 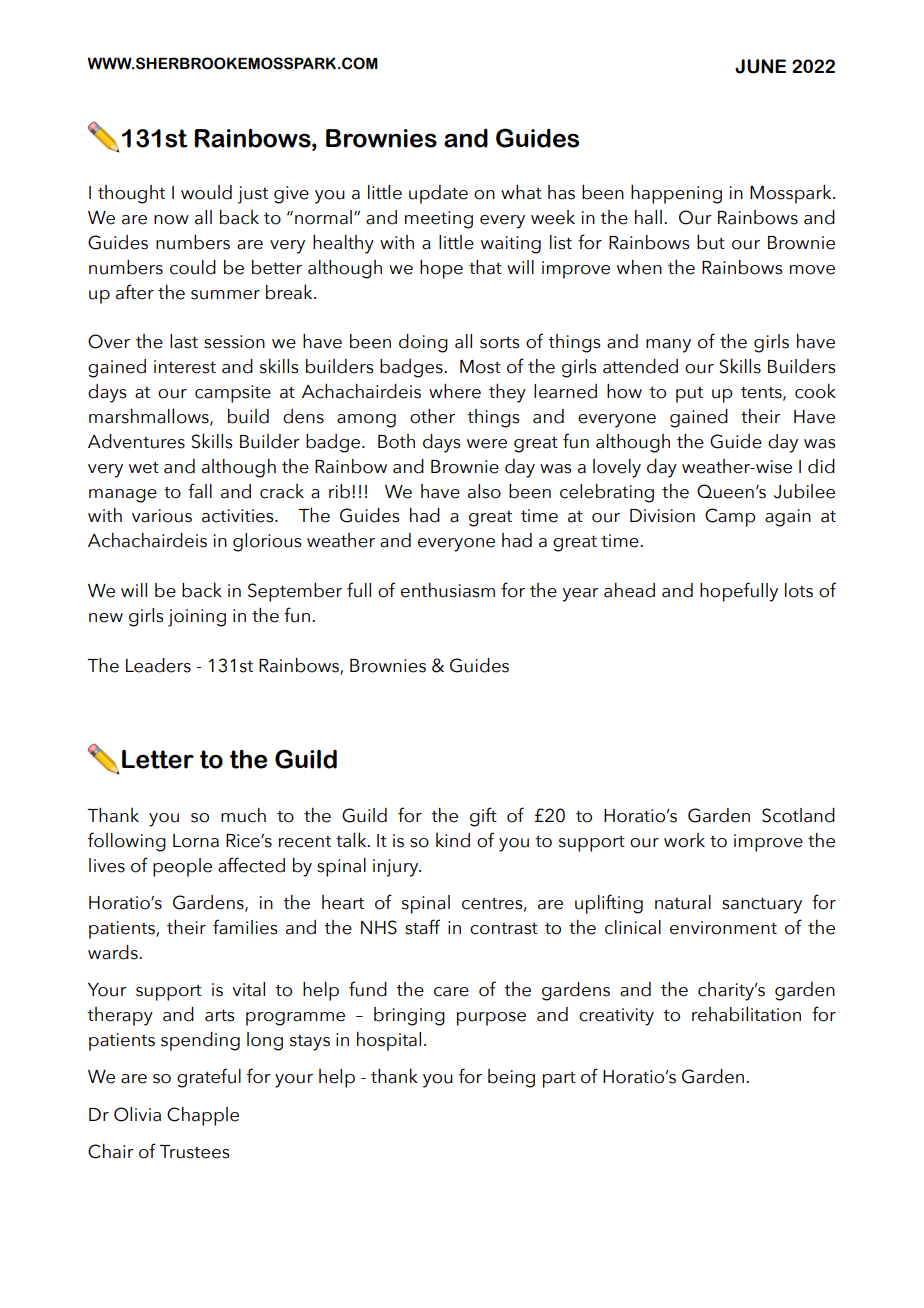 I want to click on JUNE, so click(x=760, y=66).
